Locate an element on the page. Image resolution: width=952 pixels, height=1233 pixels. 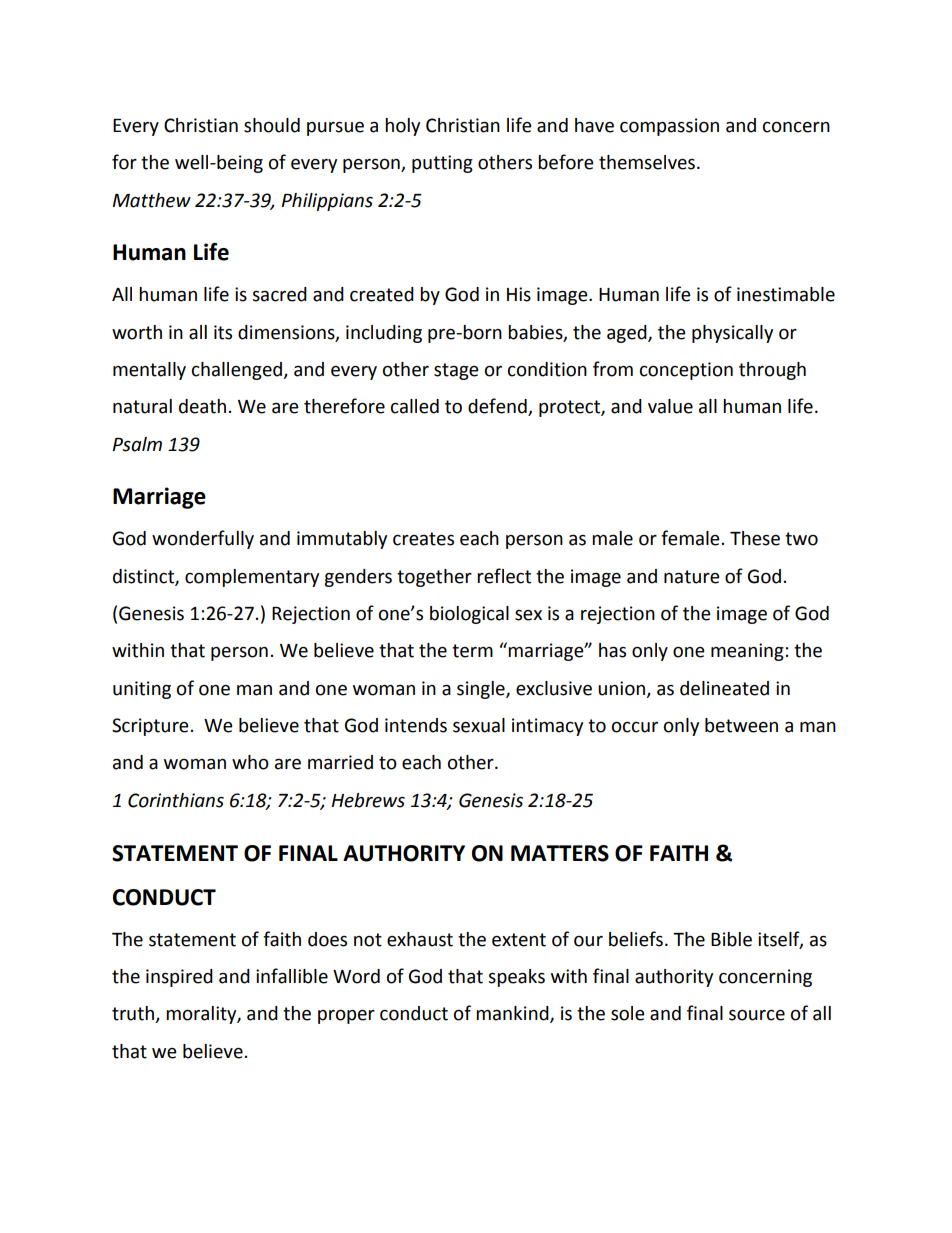
stage is located at coordinates (456, 371).
